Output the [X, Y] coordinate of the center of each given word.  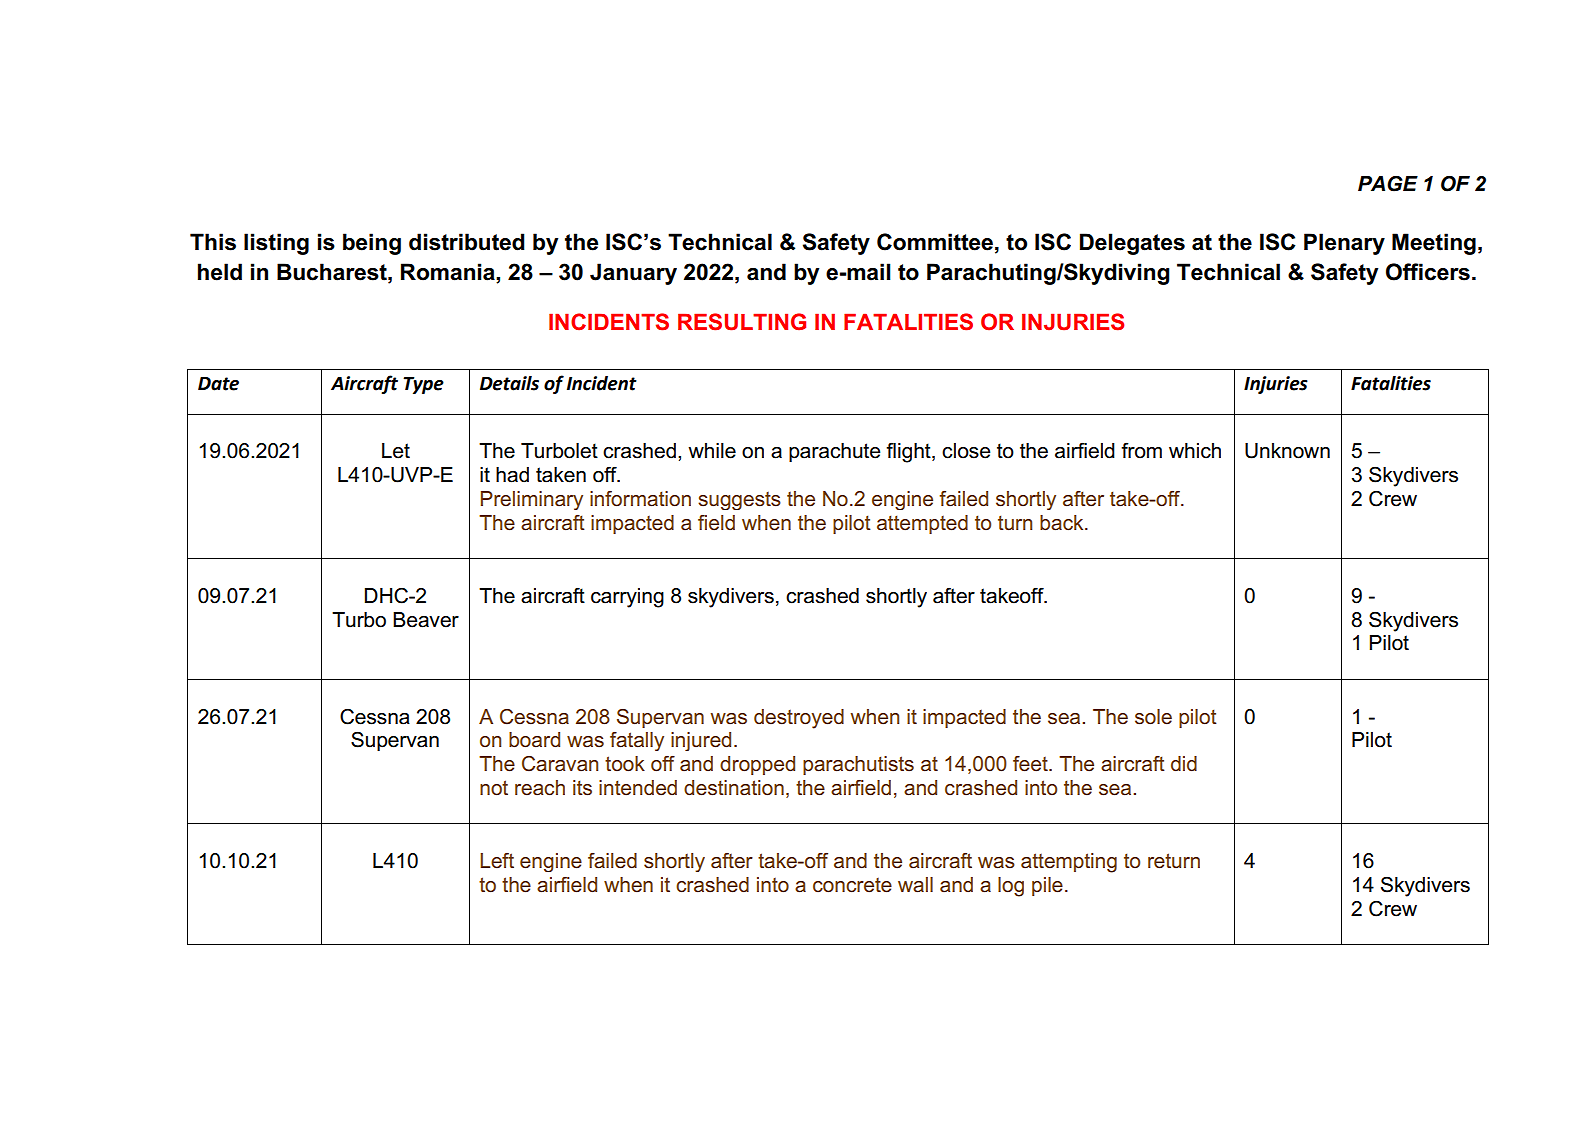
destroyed [799, 719]
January [633, 274]
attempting [1069, 863]
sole [1153, 717]
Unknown [1287, 451]
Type [423, 385]
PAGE [1388, 183]
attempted [922, 524]
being [372, 244]
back [1063, 523]
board [534, 740]
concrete [852, 885]
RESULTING [742, 322]
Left [497, 861]
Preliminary [532, 500]
